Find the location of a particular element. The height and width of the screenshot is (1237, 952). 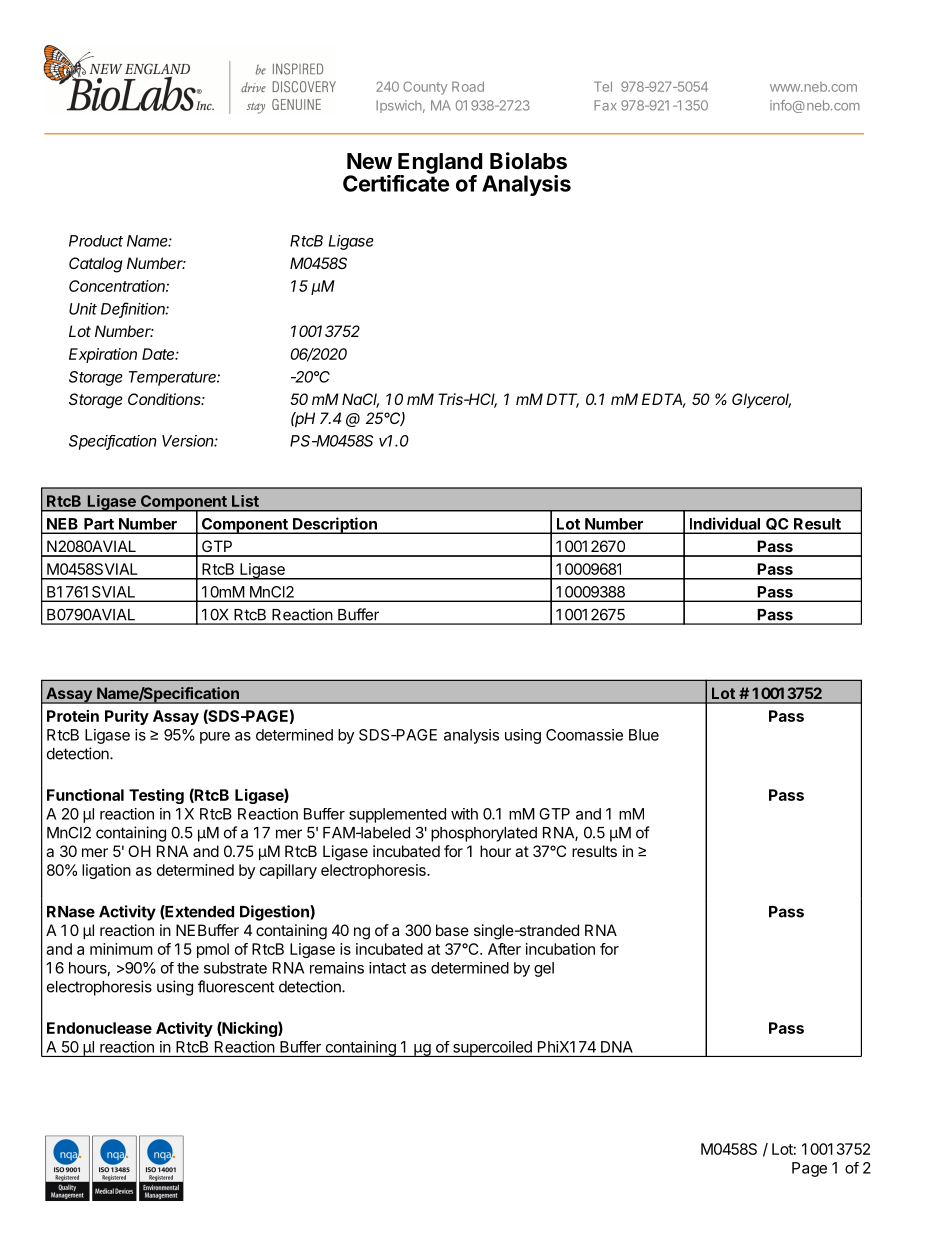

County is located at coordinates (425, 88).
